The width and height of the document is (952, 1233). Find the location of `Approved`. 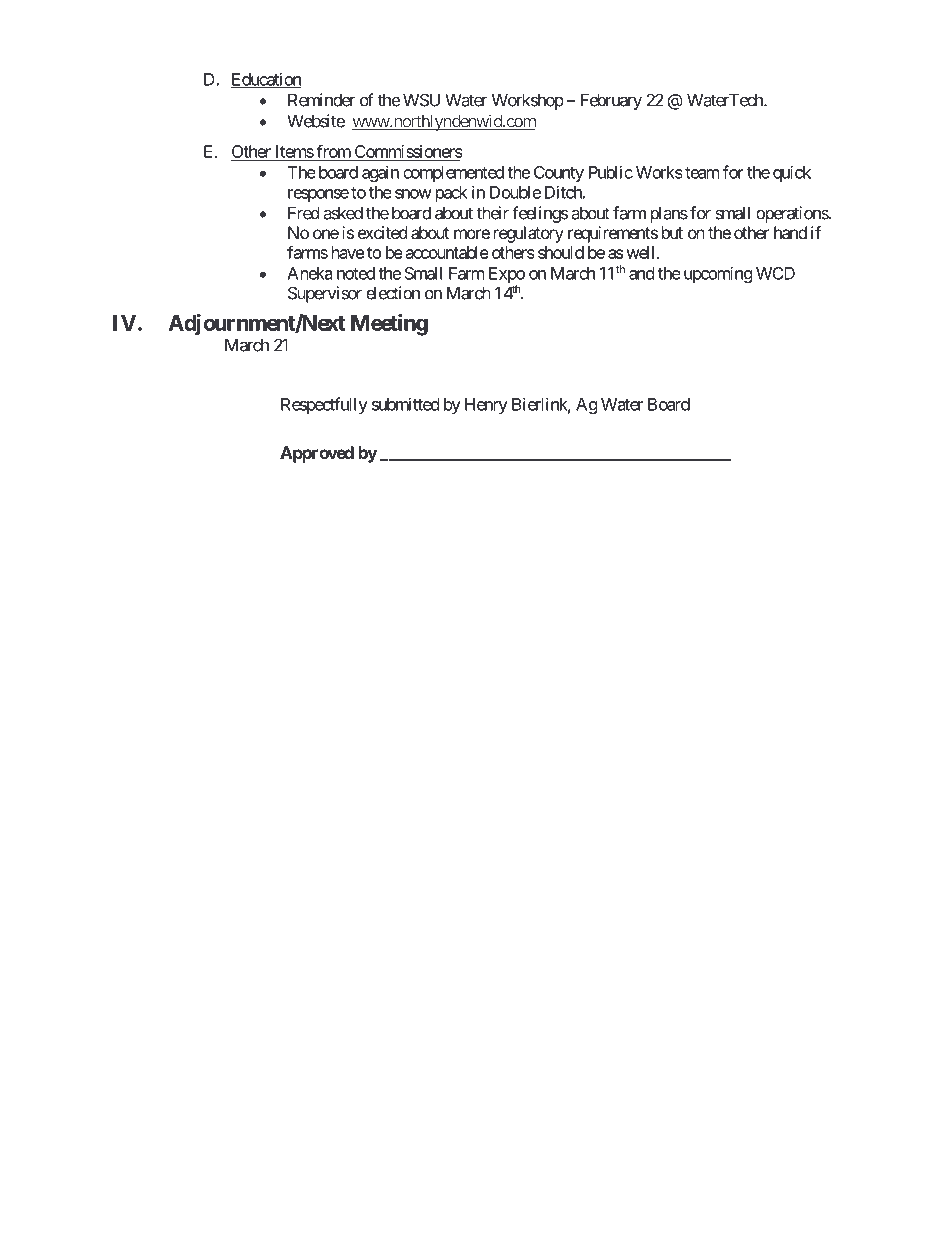

Approved is located at coordinates (317, 454).
